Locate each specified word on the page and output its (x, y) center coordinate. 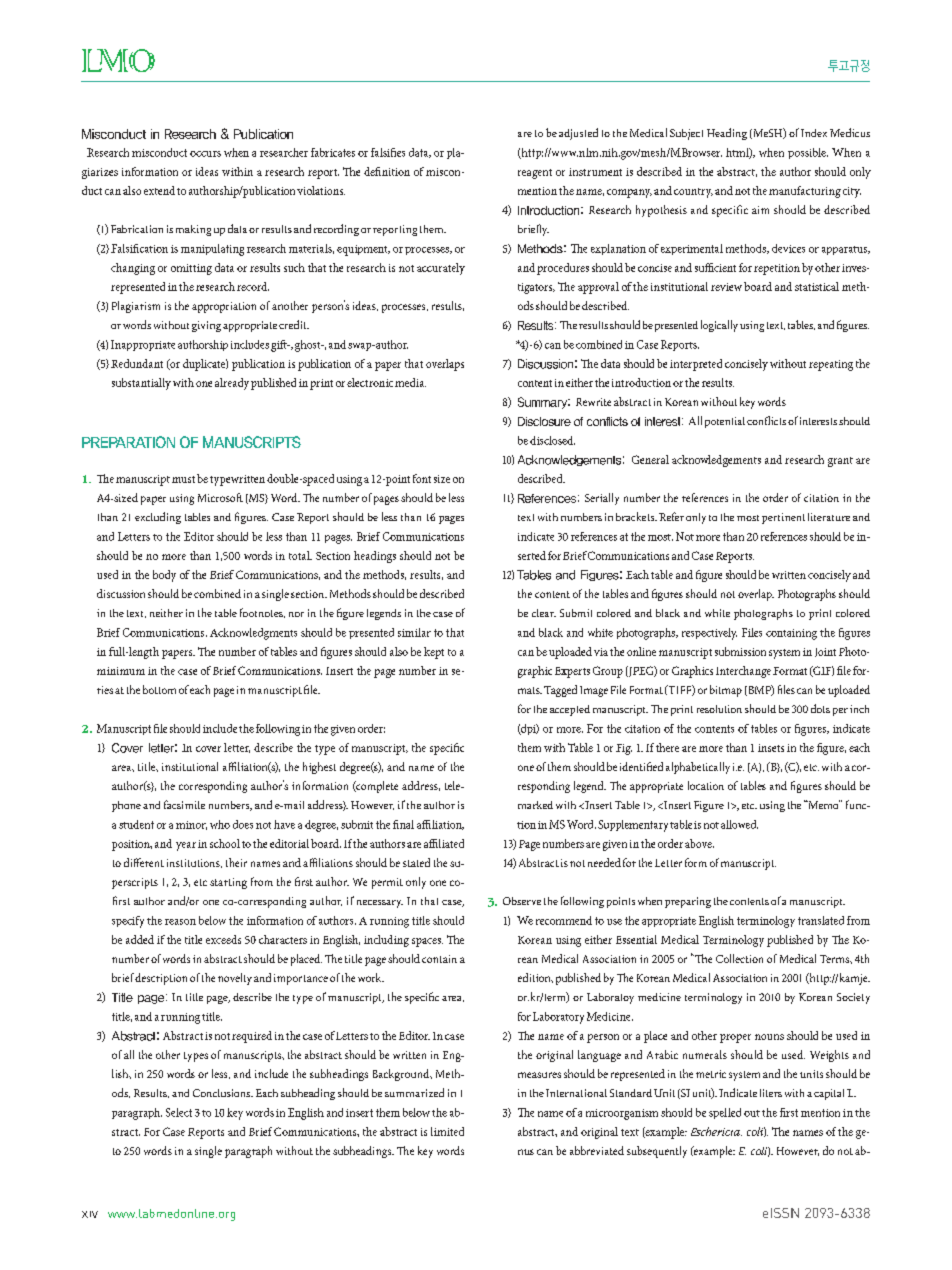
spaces (427, 942)
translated (821, 920)
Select (179, 1112)
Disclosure (544, 421)
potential (726, 422)
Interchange (743, 672)
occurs (205, 154)
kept (434, 653)
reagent (535, 174)
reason (180, 922)
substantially (141, 384)
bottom (159, 689)
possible (808, 153)
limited (447, 1131)
